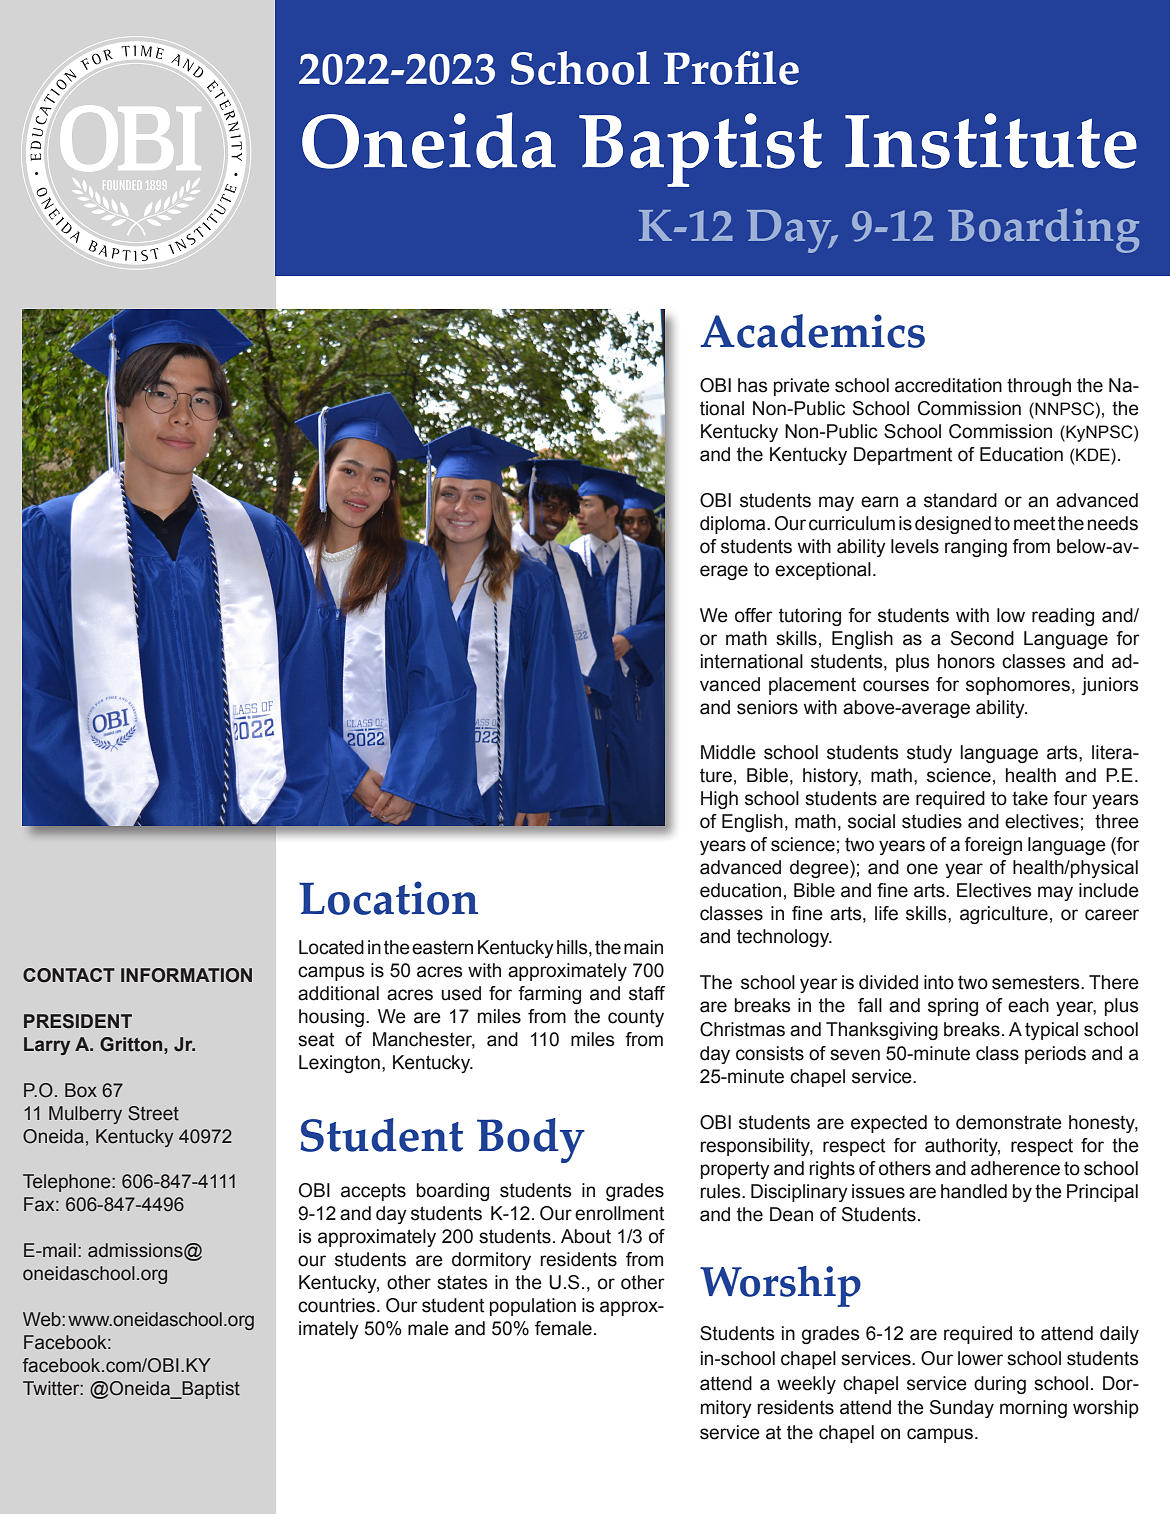 Image resolution: width=1170 pixels, height=1514 pixels. I want to click on Street, so click(153, 1113).
